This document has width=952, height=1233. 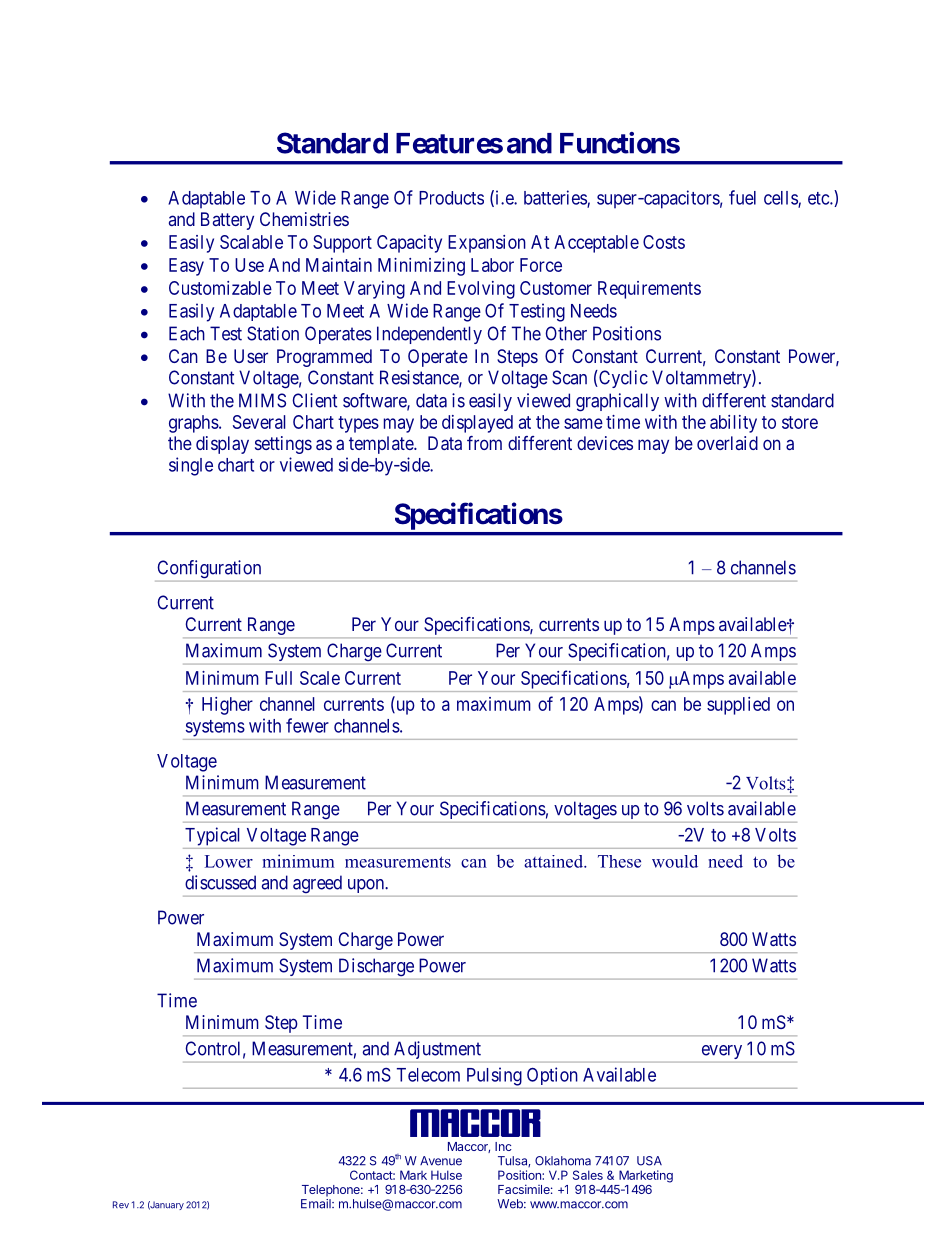 What do you see at coordinates (554, 861) in the document?
I see `attained` at bounding box center [554, 861].
